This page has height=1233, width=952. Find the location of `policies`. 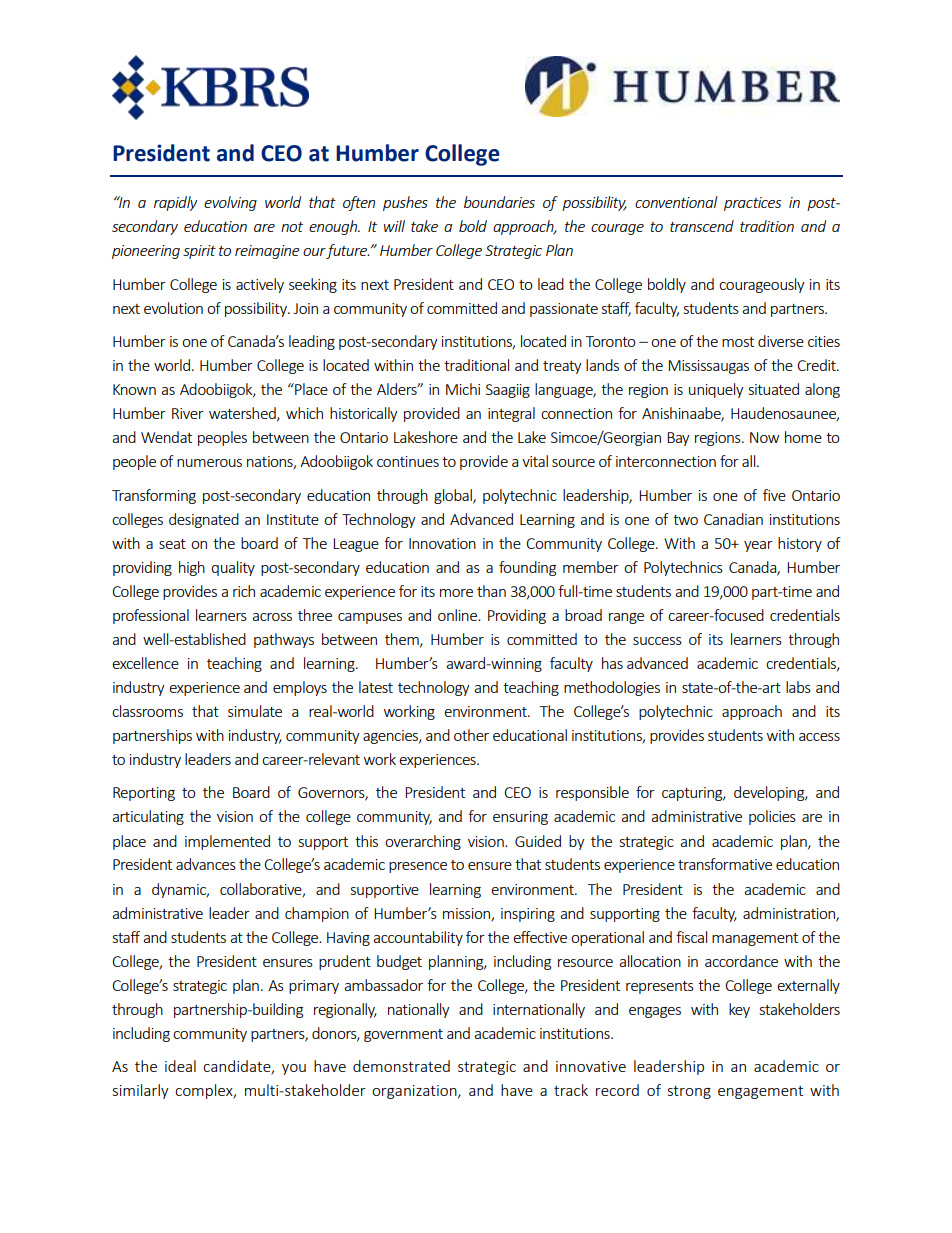

policies is located at coordinates (772, 817).
